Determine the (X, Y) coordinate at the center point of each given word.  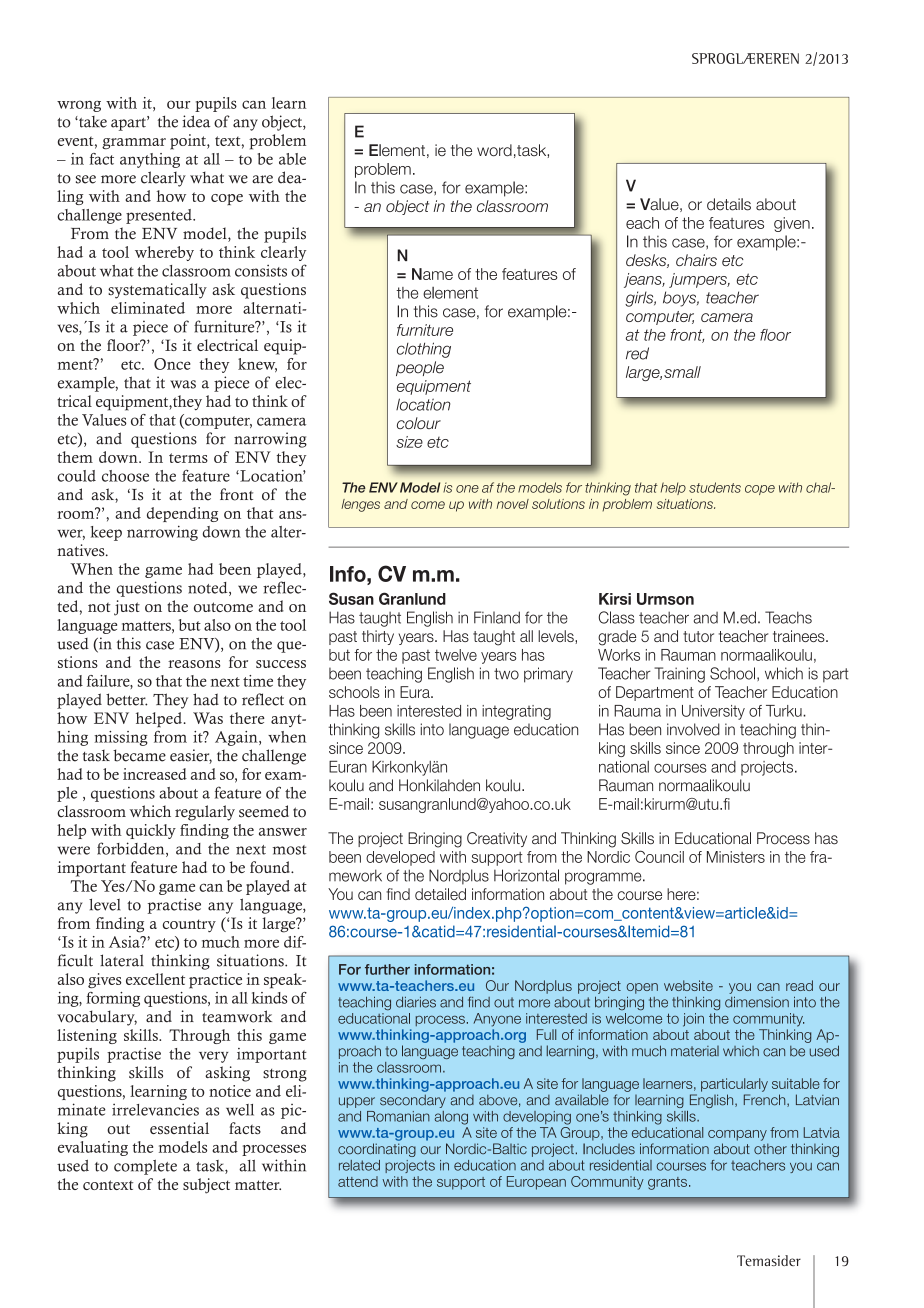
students (715, 487)
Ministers (736, 857)
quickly (151, 831)
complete (145, 1167)
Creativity (497, 839)
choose (125, 476)
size (409, 442)
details (729, 204)
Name (432, 274)
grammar (134, 144)
